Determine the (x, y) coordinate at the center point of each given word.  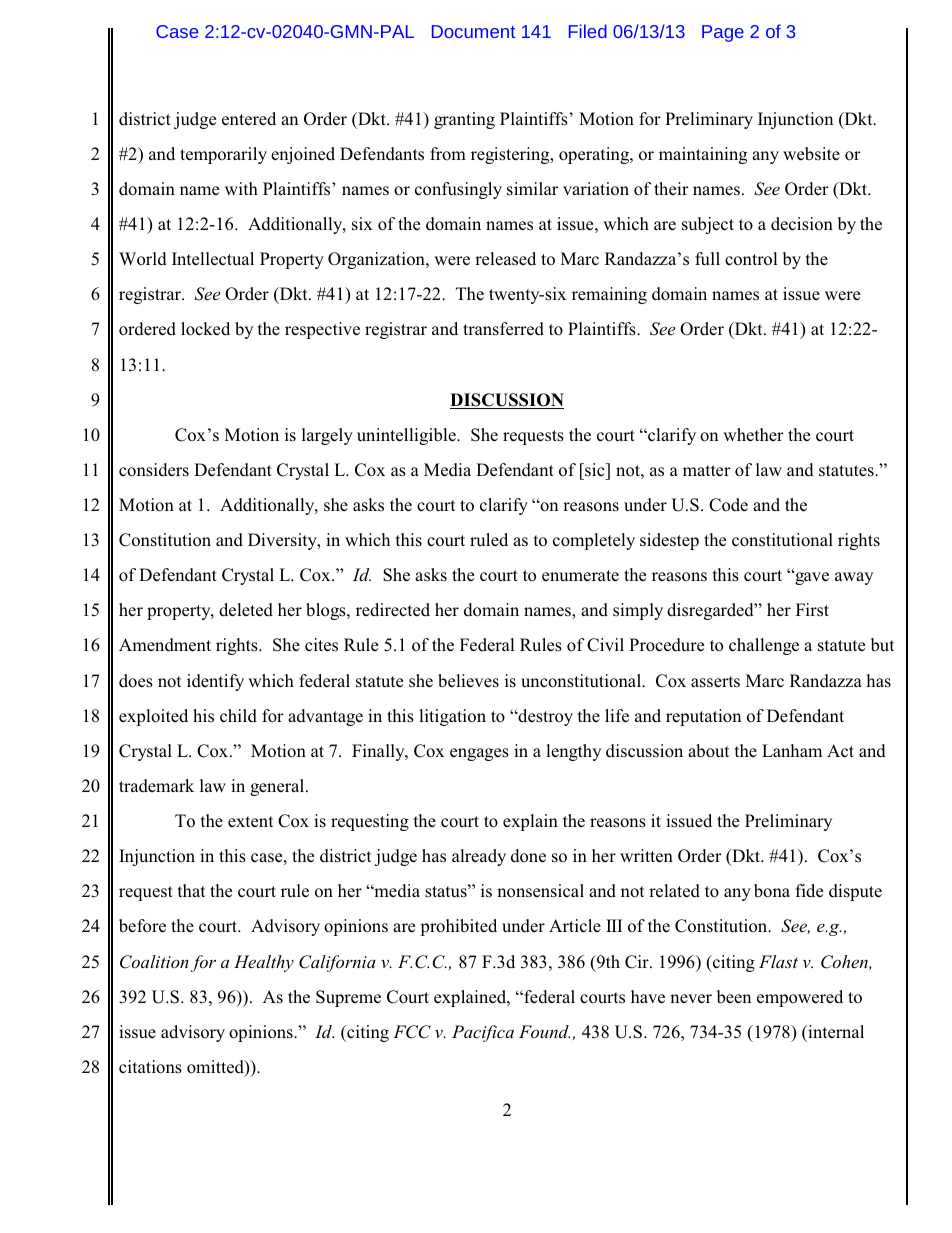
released (505, 259)
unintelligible (407, 436)
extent (250, 821)
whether (753, 435)
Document (473, 31)
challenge (764, 646)
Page (723, 33)
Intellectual (213, 259)
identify (215, 682)
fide (809, 890)
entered (249, 119)
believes (468, 681)
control (751, 259)
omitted (216, 1068)
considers (154, 470)
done (528, 856)
